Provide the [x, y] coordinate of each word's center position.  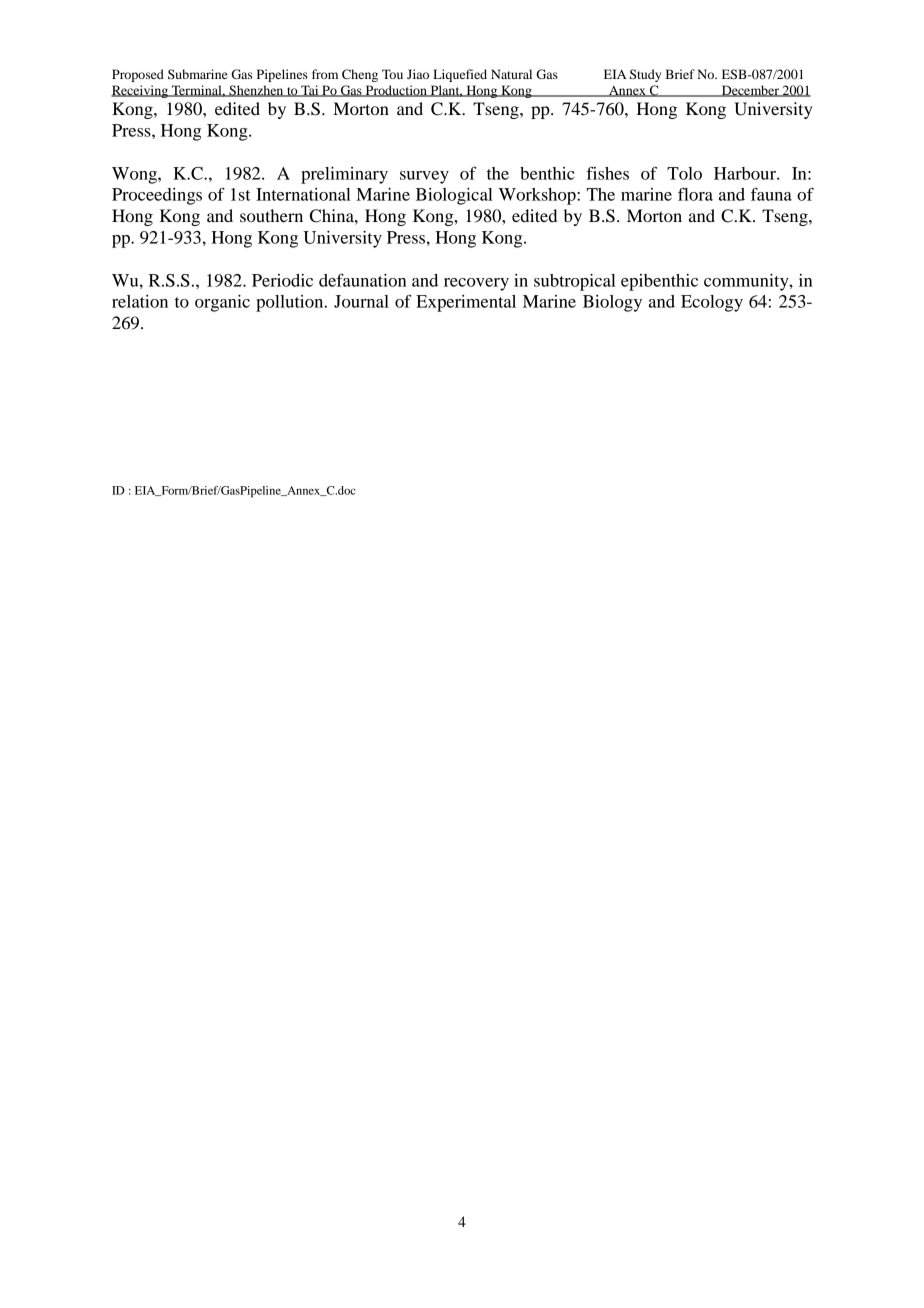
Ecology [712, 303]
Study [645, 75]
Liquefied [460, 75]
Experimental [466, 303]
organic [222, 303]
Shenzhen [256, 91]
